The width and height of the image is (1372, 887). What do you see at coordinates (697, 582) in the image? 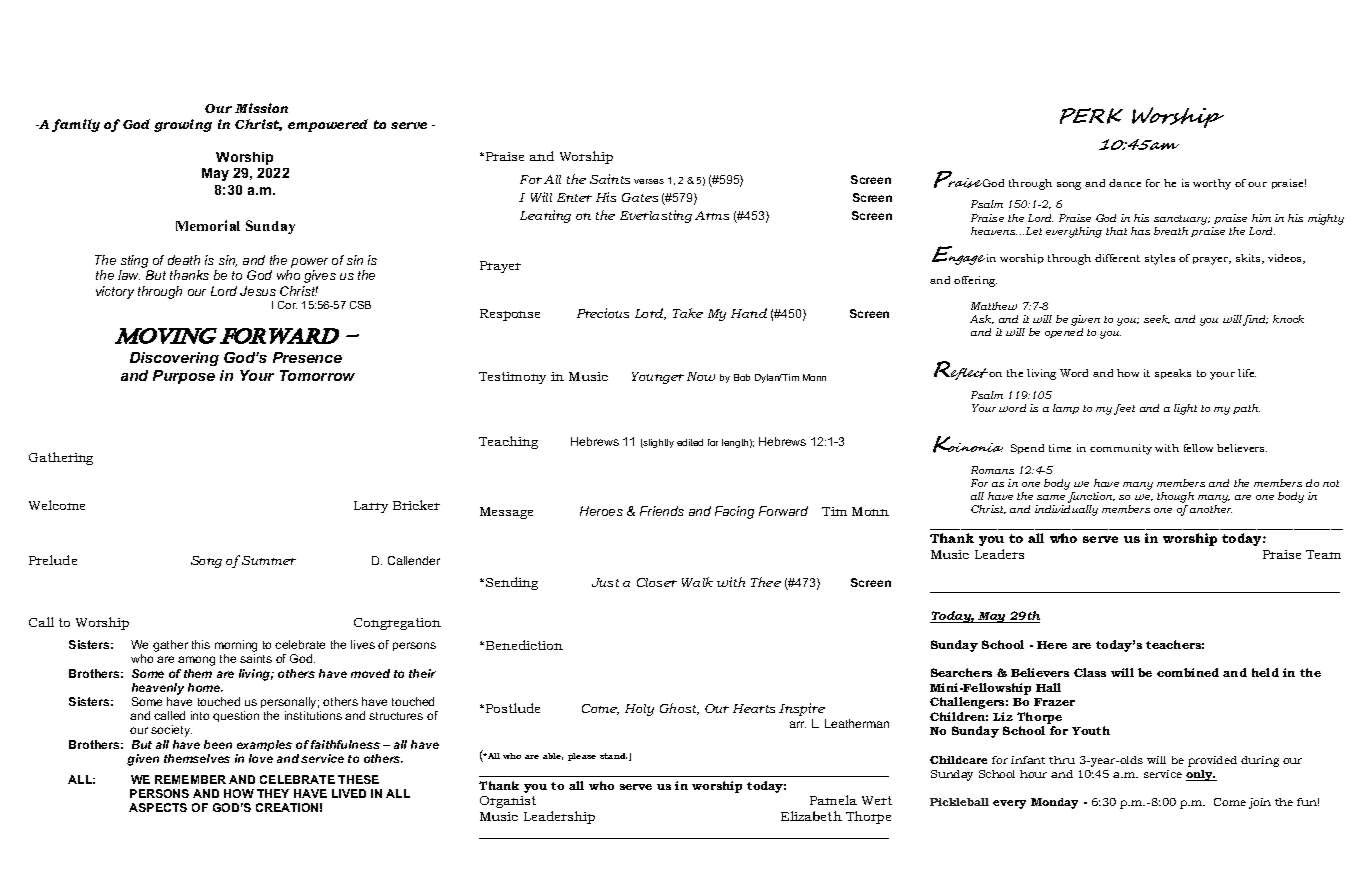
I see `Walk` at bounding box center [697, 582].
